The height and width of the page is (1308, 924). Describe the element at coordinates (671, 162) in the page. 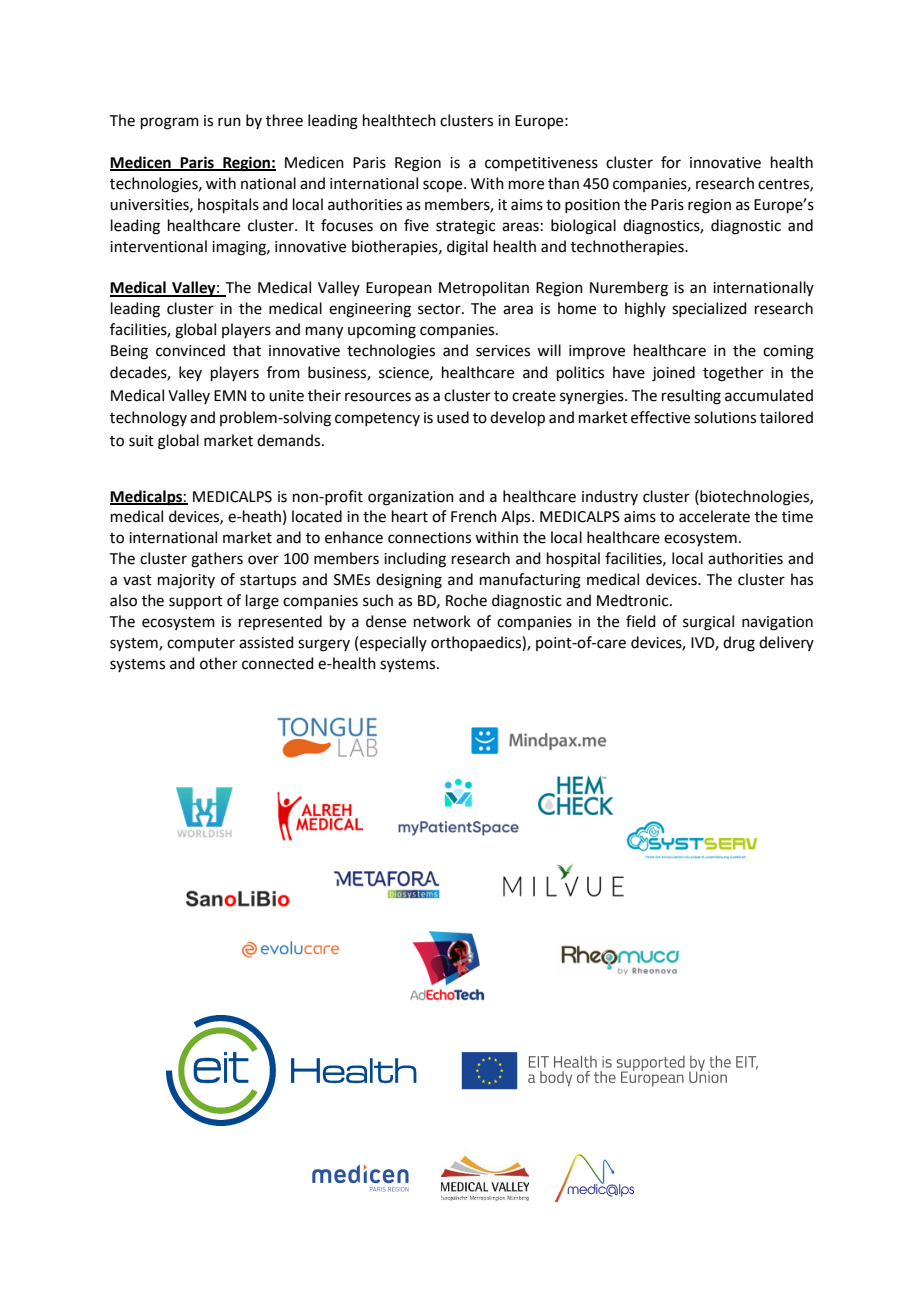

I see `for` at that location.
